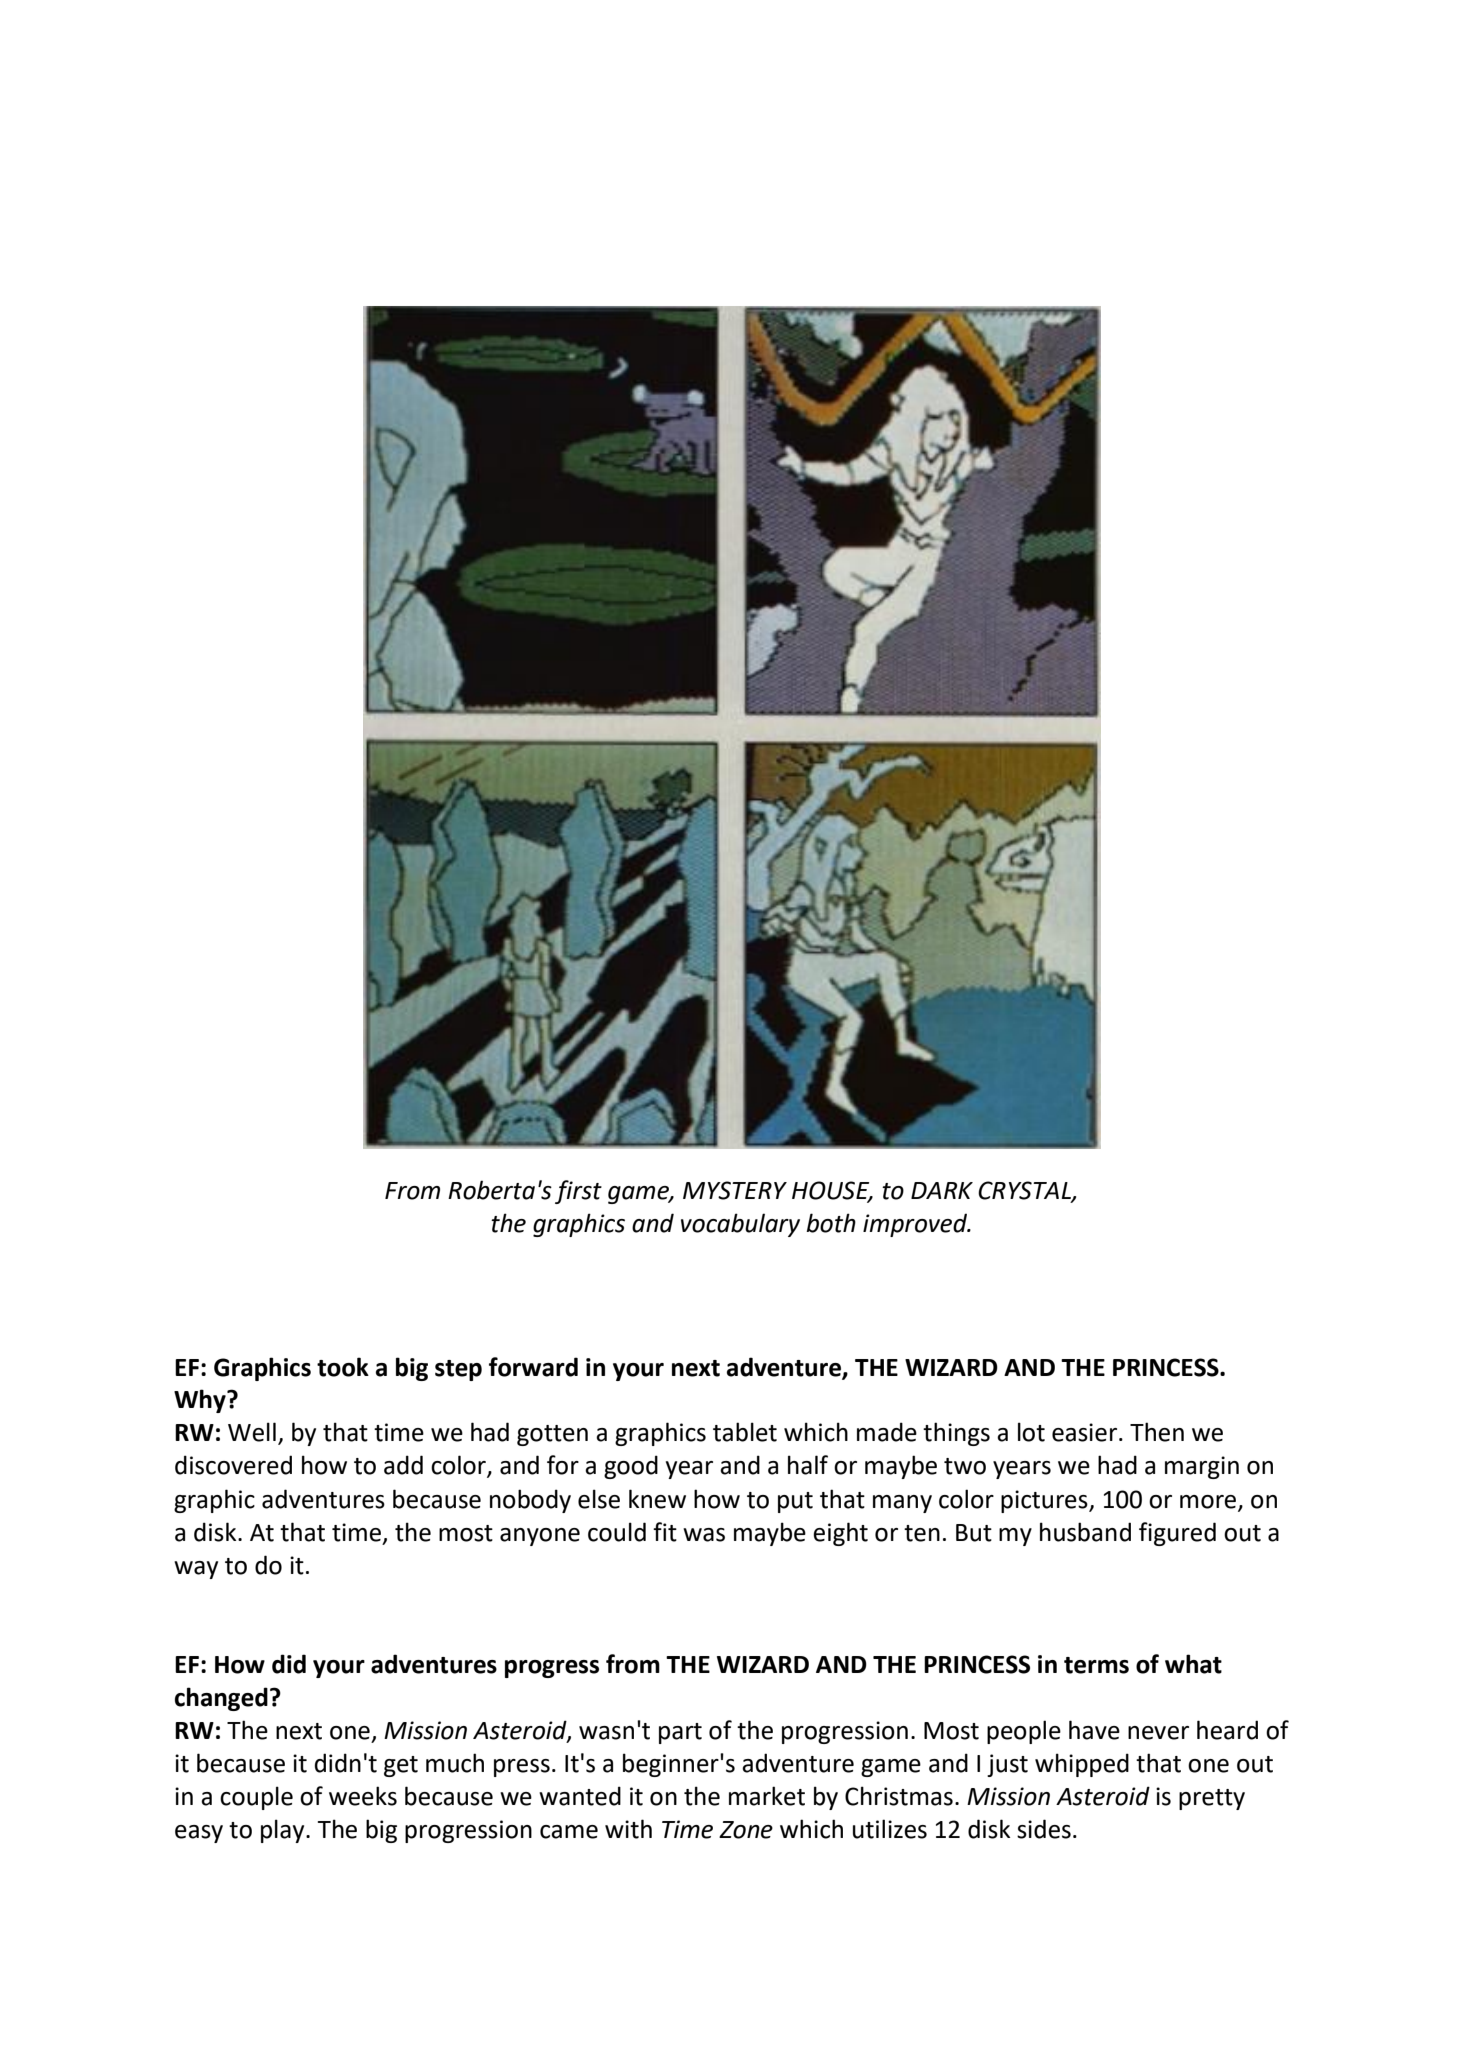 The height and width of the document is (2070, 1464). I want to click on husband, so click(1085, 1532).
